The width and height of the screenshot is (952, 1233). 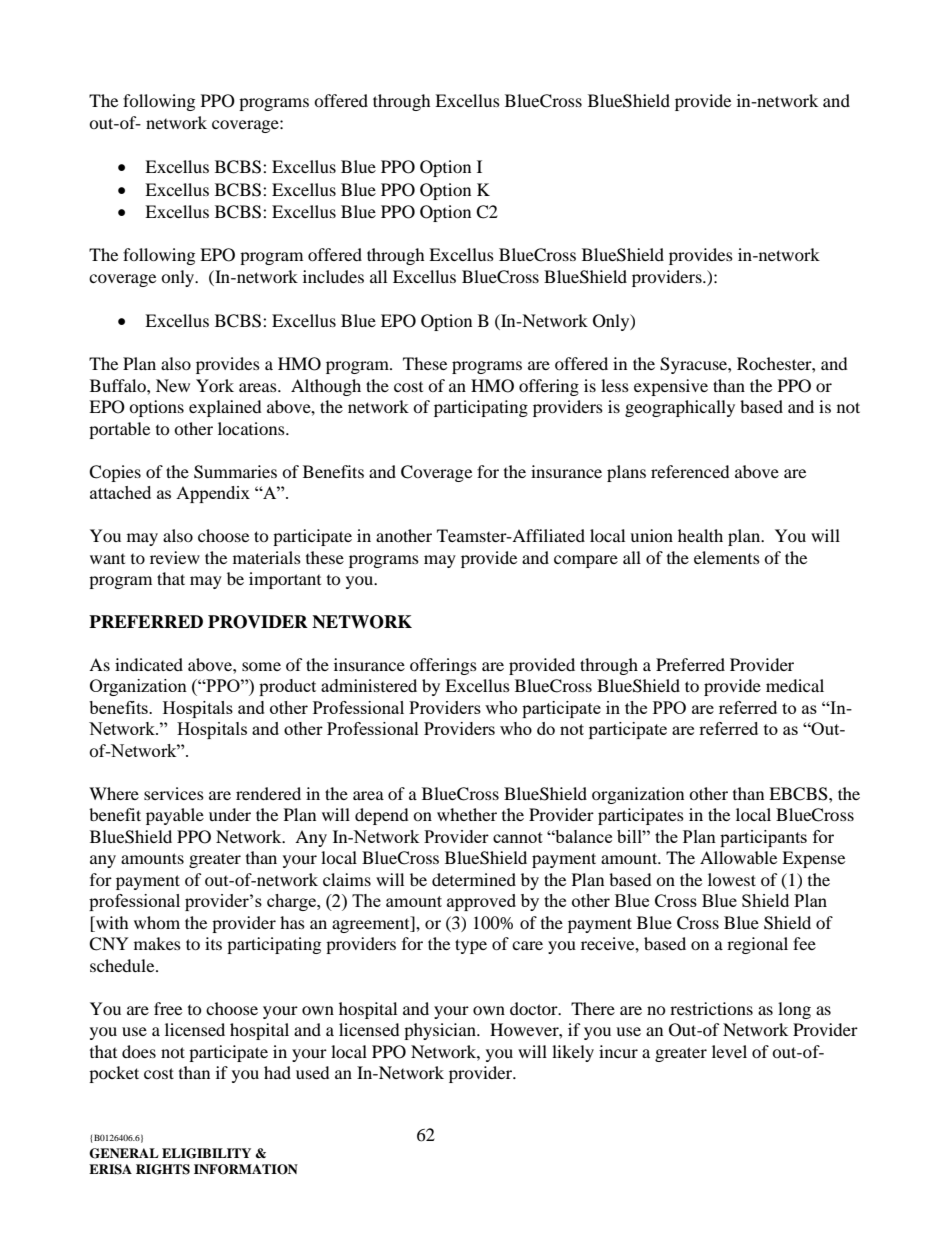 What do you see at coordinates (441, 1031) in the screenshot?
I see `physician` at bounding box center [441, 1031].
